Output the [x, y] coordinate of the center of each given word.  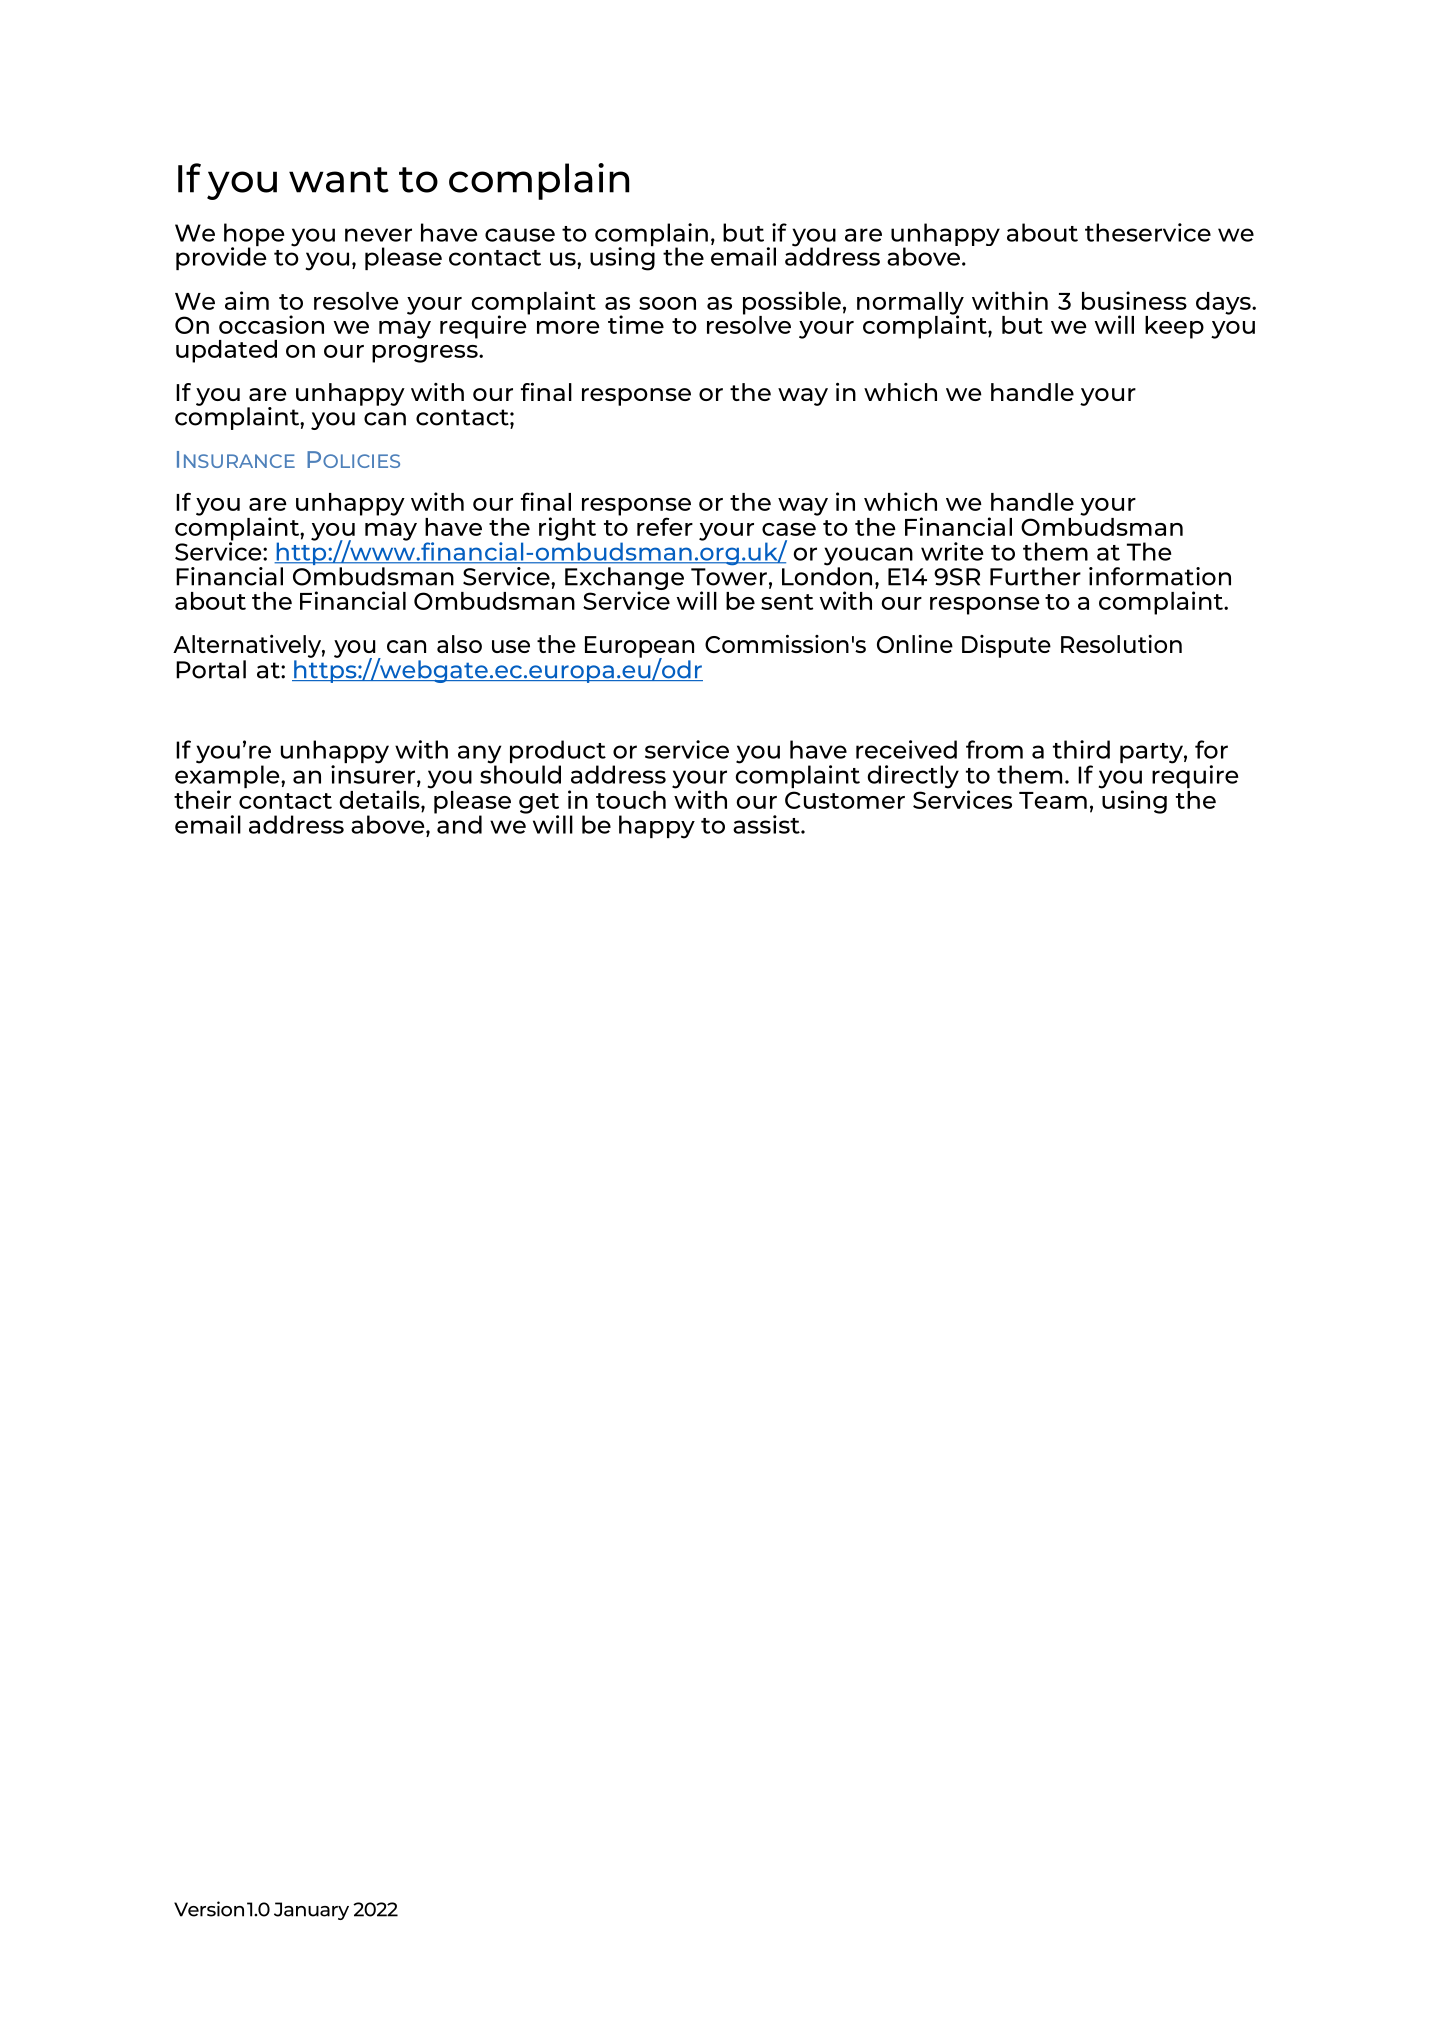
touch [631, 800]
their [202, 799]
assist [767, 824]
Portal [211, 669]
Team [1053, 800]
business [1134, 300]
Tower [729, 577]
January [311, 1911]
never [378, 235]
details [380, 799]
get [539, 804]
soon [667, 303]
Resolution [1121, 644]
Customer [845, 800]
